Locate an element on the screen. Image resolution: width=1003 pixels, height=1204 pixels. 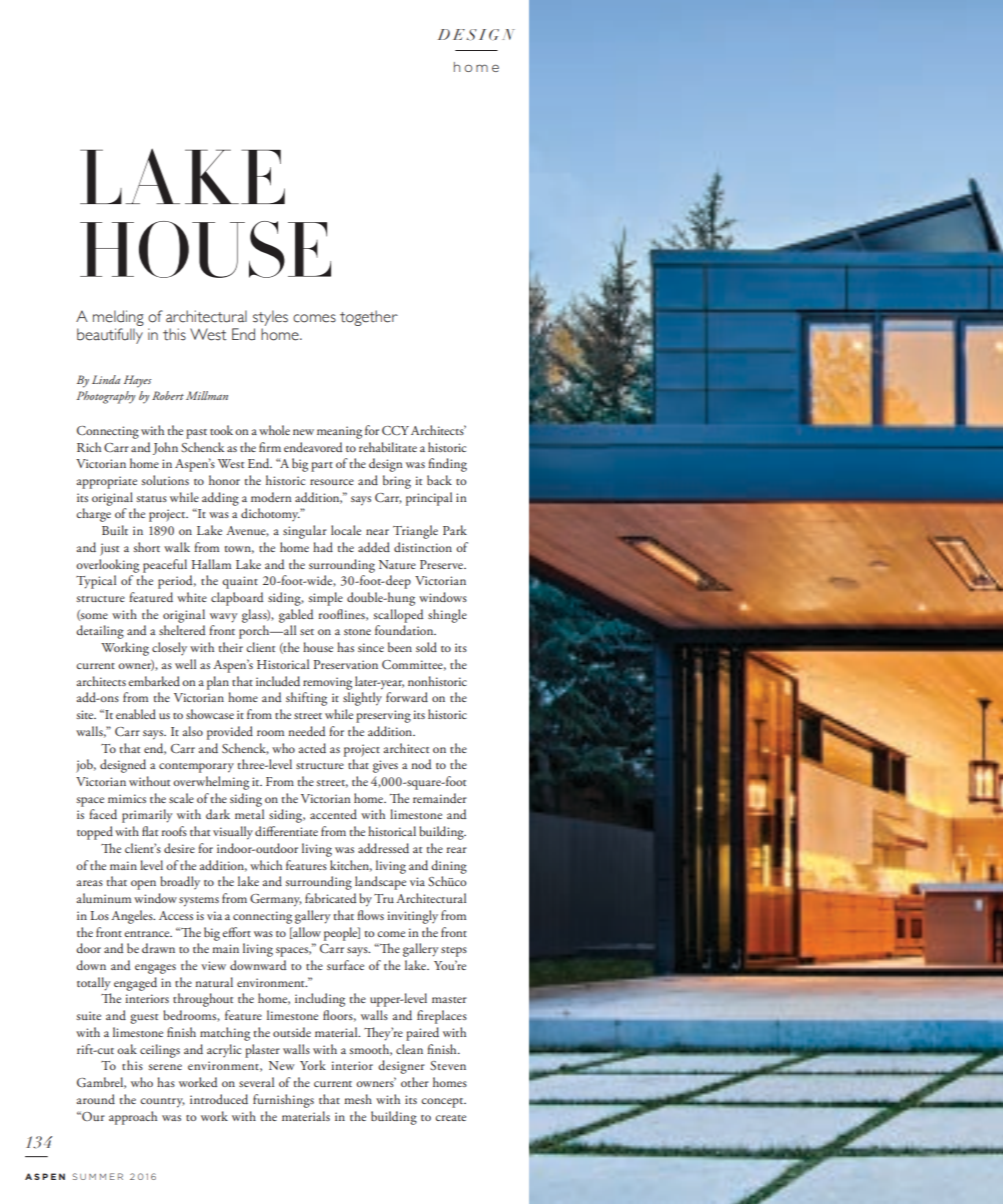
needed is located at coordinates (306, 731).
